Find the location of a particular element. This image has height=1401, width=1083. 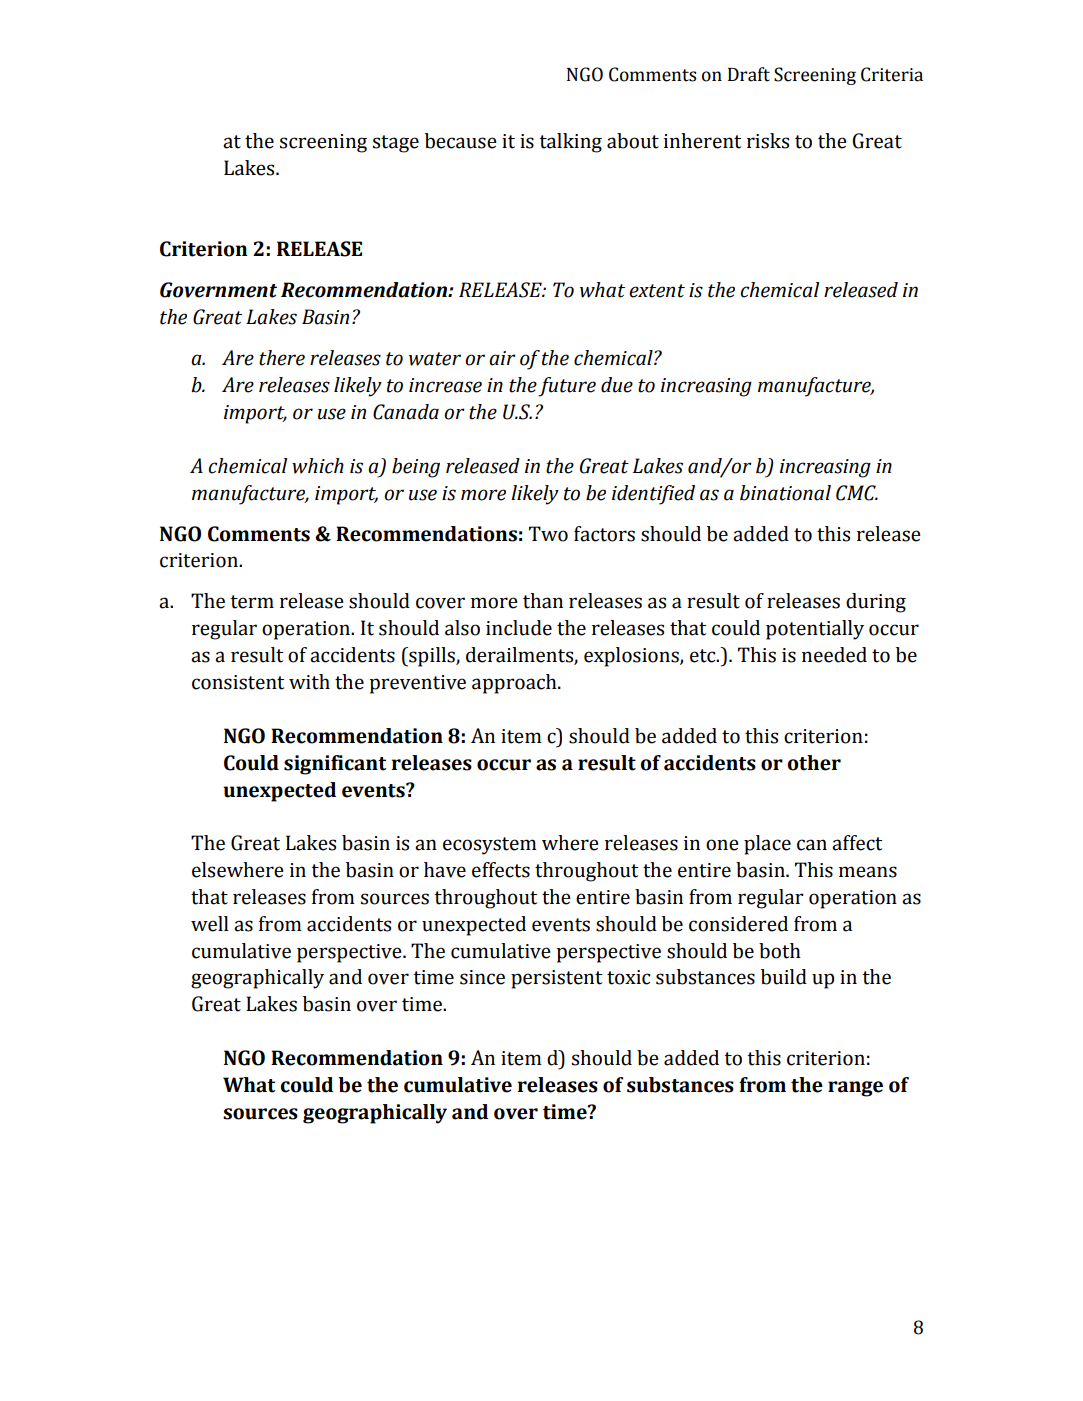

persistent is located at coordinates (556, 979).
